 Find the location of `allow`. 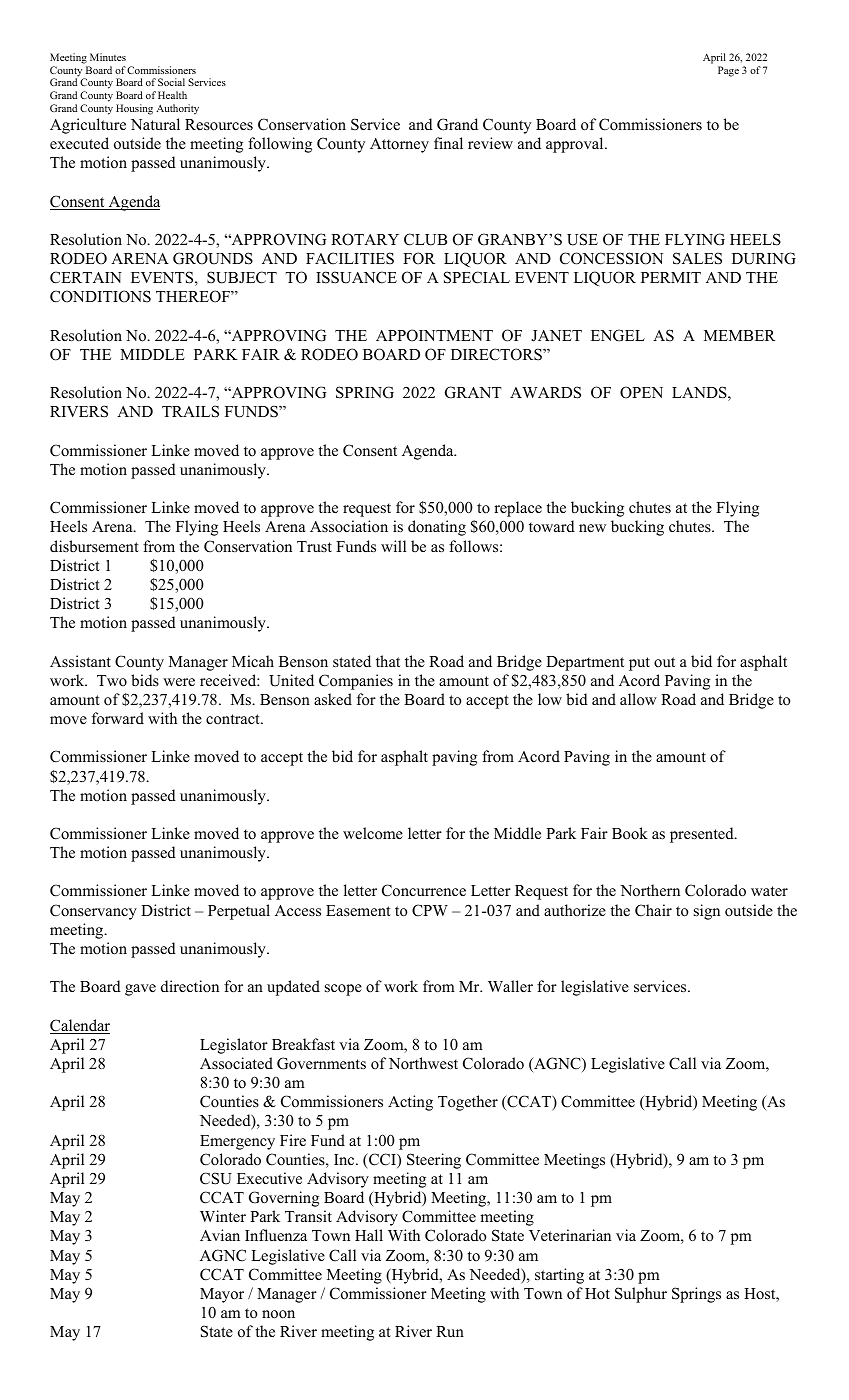

allow is located at coordinates (638, 699).
